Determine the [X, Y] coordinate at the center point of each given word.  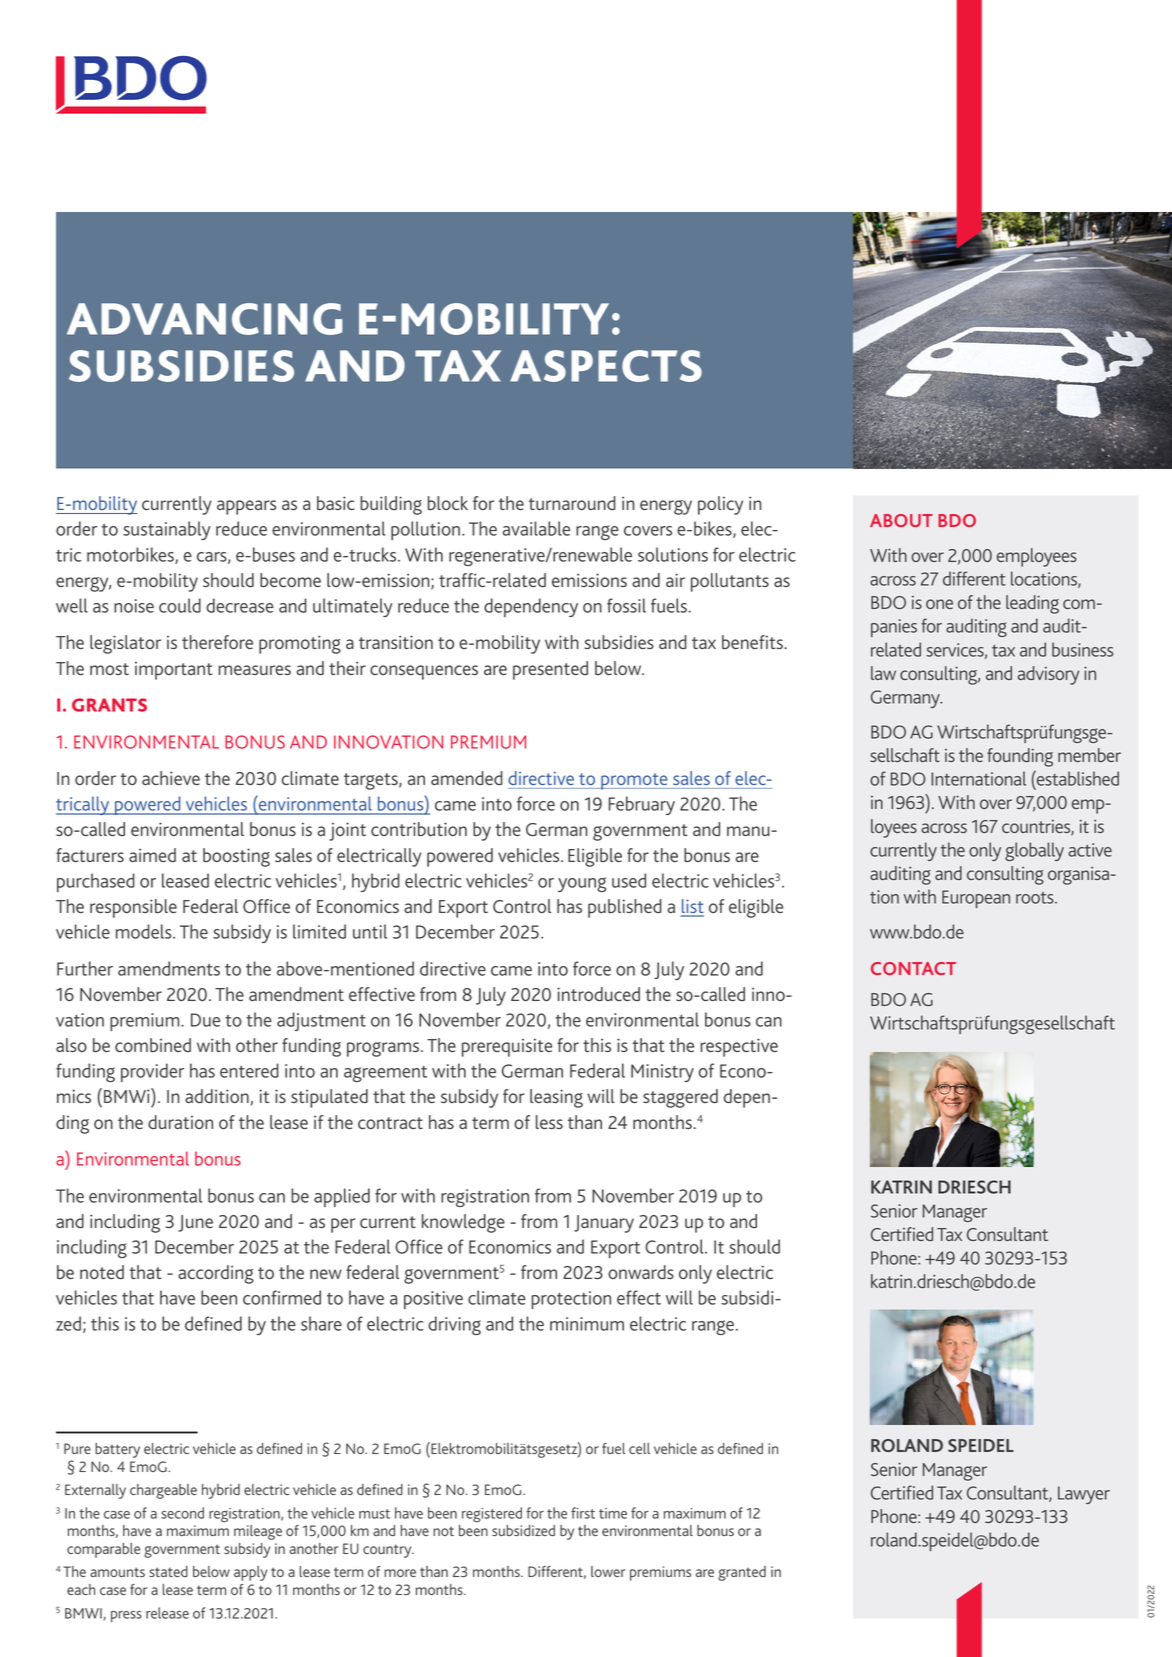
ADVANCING [205, 319]
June [195, 1223]
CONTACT [913, 968]
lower [608, 1571]
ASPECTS [606, 366]
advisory [1048, 675]
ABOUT [901, 520]
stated [168, 1571]
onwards [641, 1272]
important [174, 671]
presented [550, 670]
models [145, 931]
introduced [598, 994]
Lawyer [1084, 1495]
